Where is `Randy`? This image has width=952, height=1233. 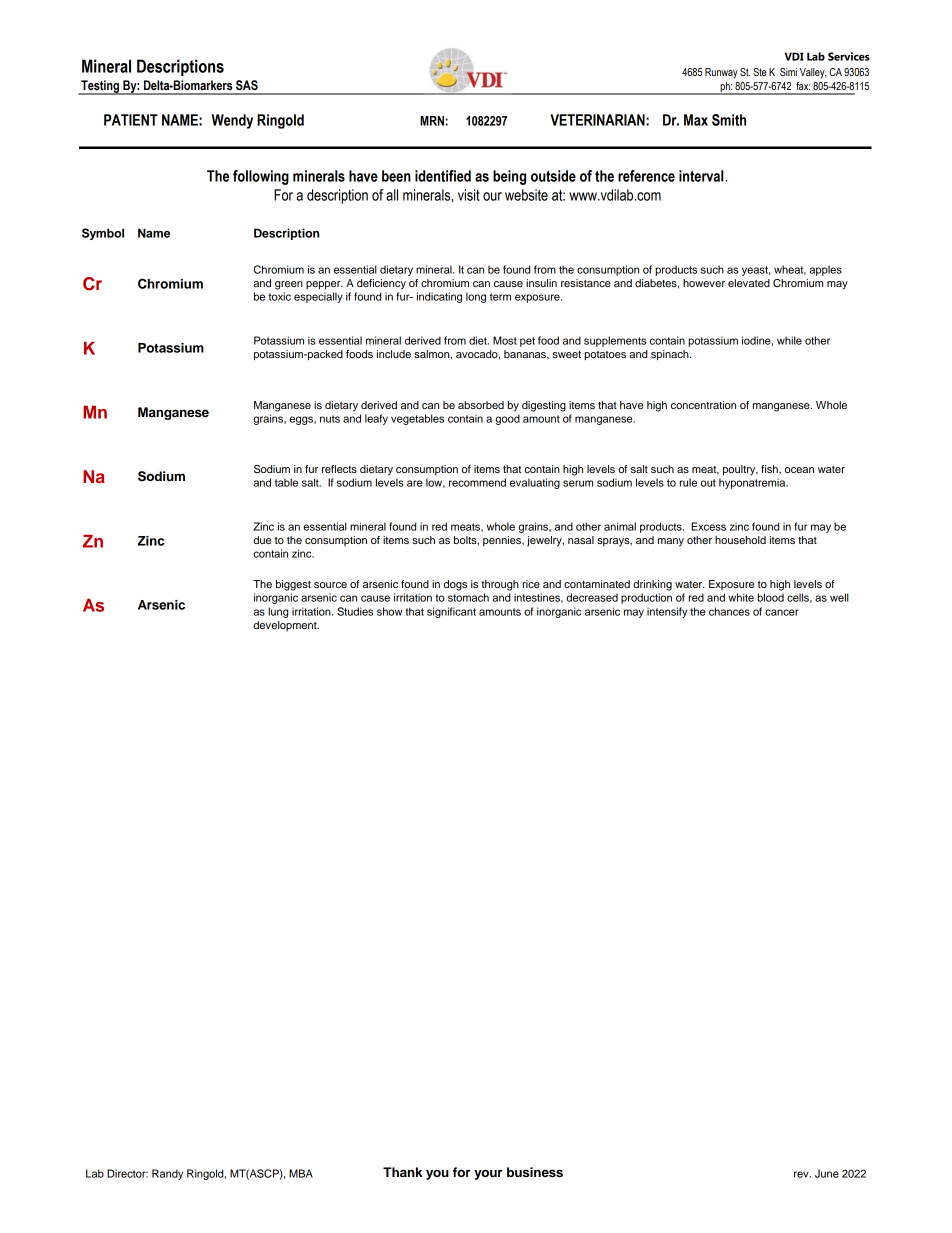
Randy is located at coordinates (167, 1174).
